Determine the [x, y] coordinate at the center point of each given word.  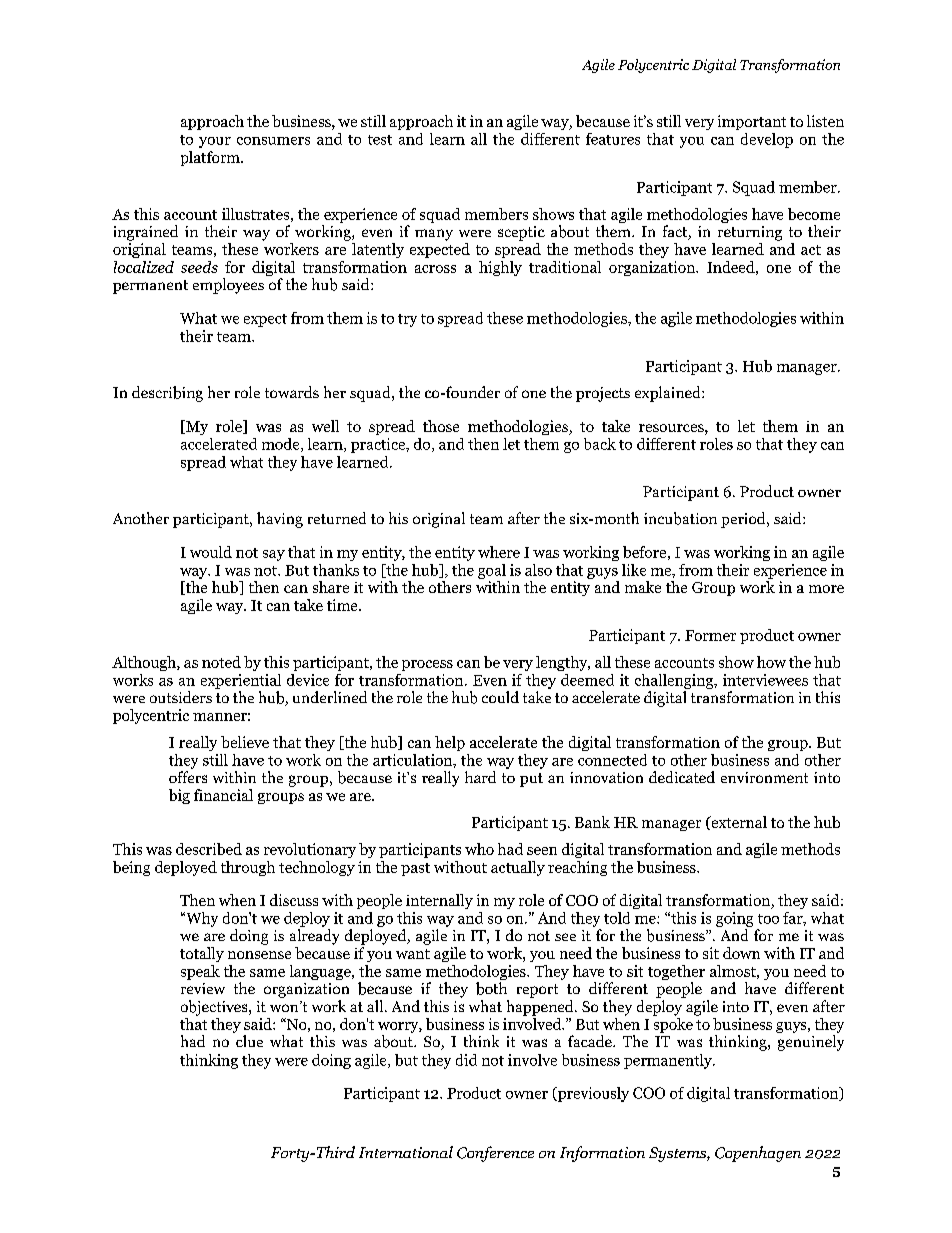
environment [764, 777]
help [450, 743]
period [744, 520]
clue [249, 1041]
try [407, 320]
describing [167, 394]
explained [669, 394]
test [380, 140]
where [499, 552]
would [211, 552]
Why [201, 919]
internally [439, 901]
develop [767, 140]
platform [211, 158]
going [734, 919]
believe [245, 742]
